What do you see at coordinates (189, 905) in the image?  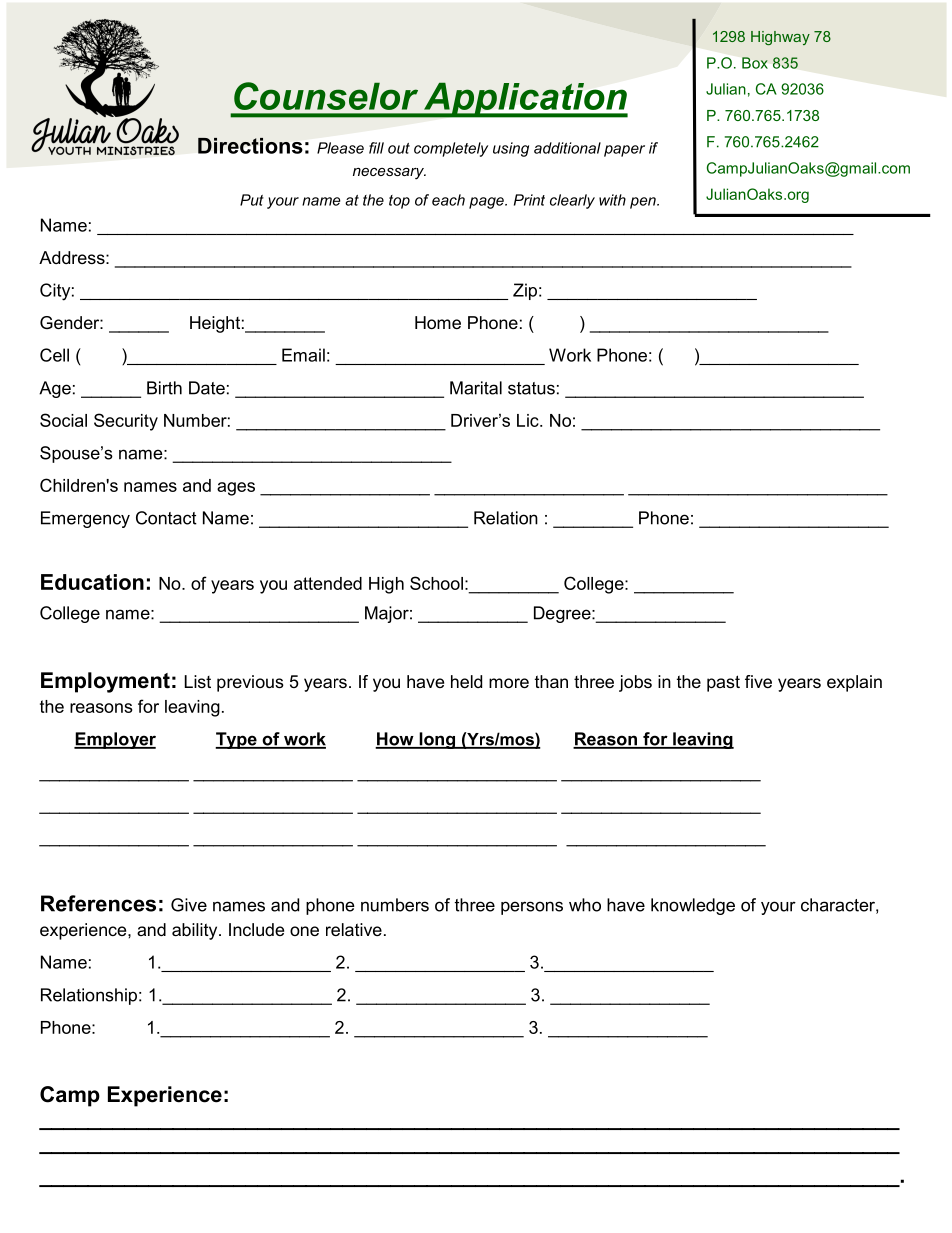 I see `Give` at bounding box center [189, 905].
